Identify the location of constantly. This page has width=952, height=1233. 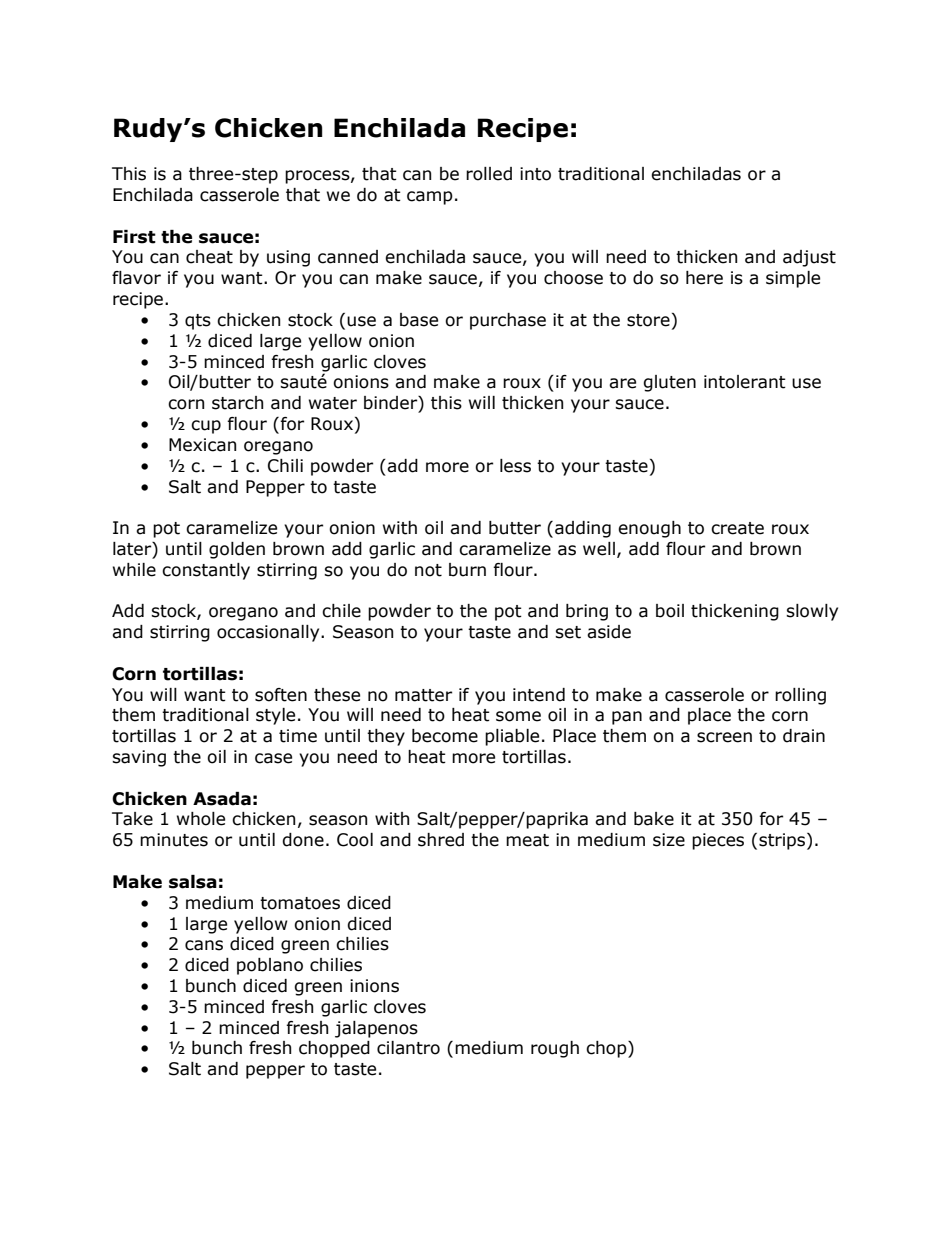
(206, 571).
